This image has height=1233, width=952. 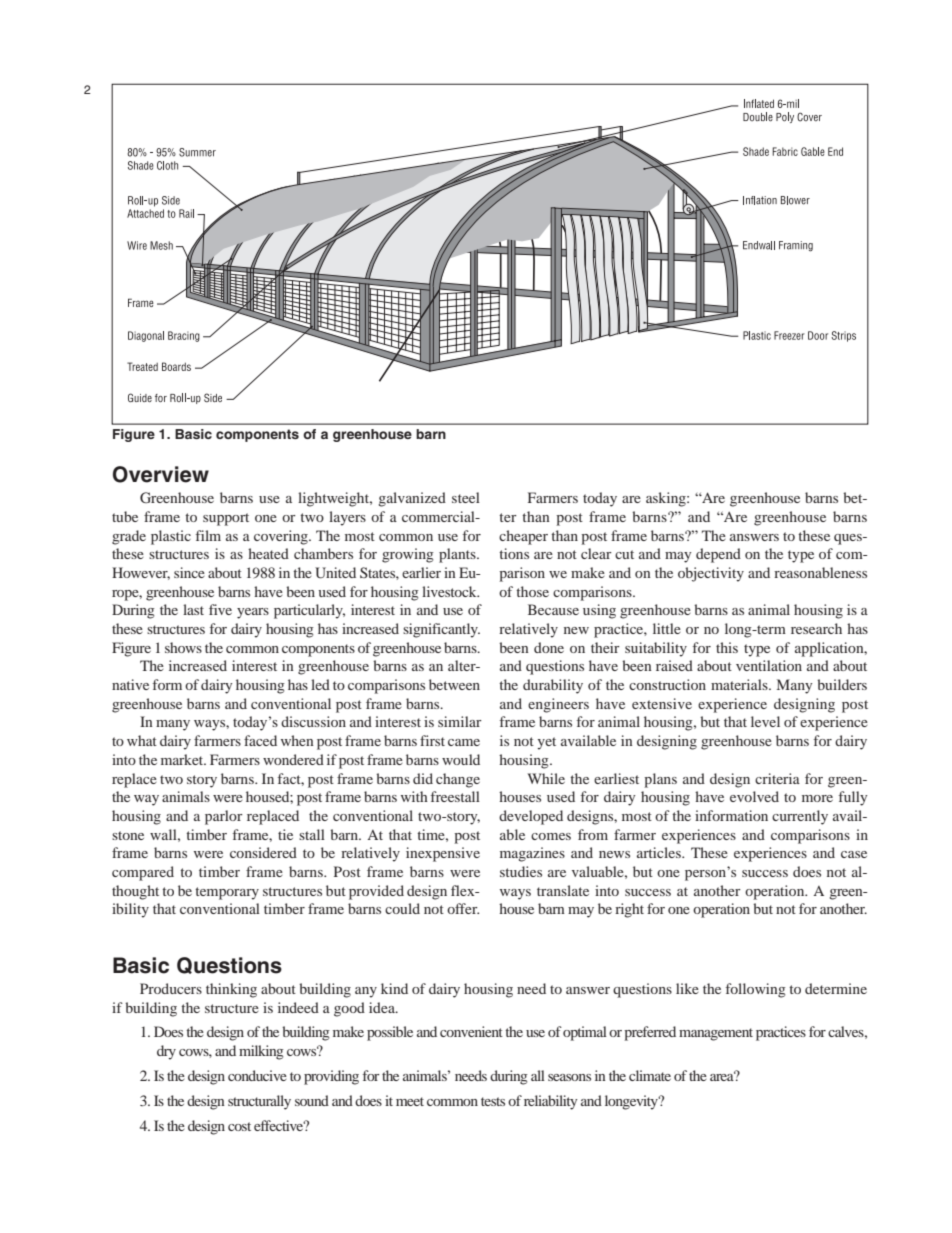 I want to click on depend, so click(x=718, y=555).
